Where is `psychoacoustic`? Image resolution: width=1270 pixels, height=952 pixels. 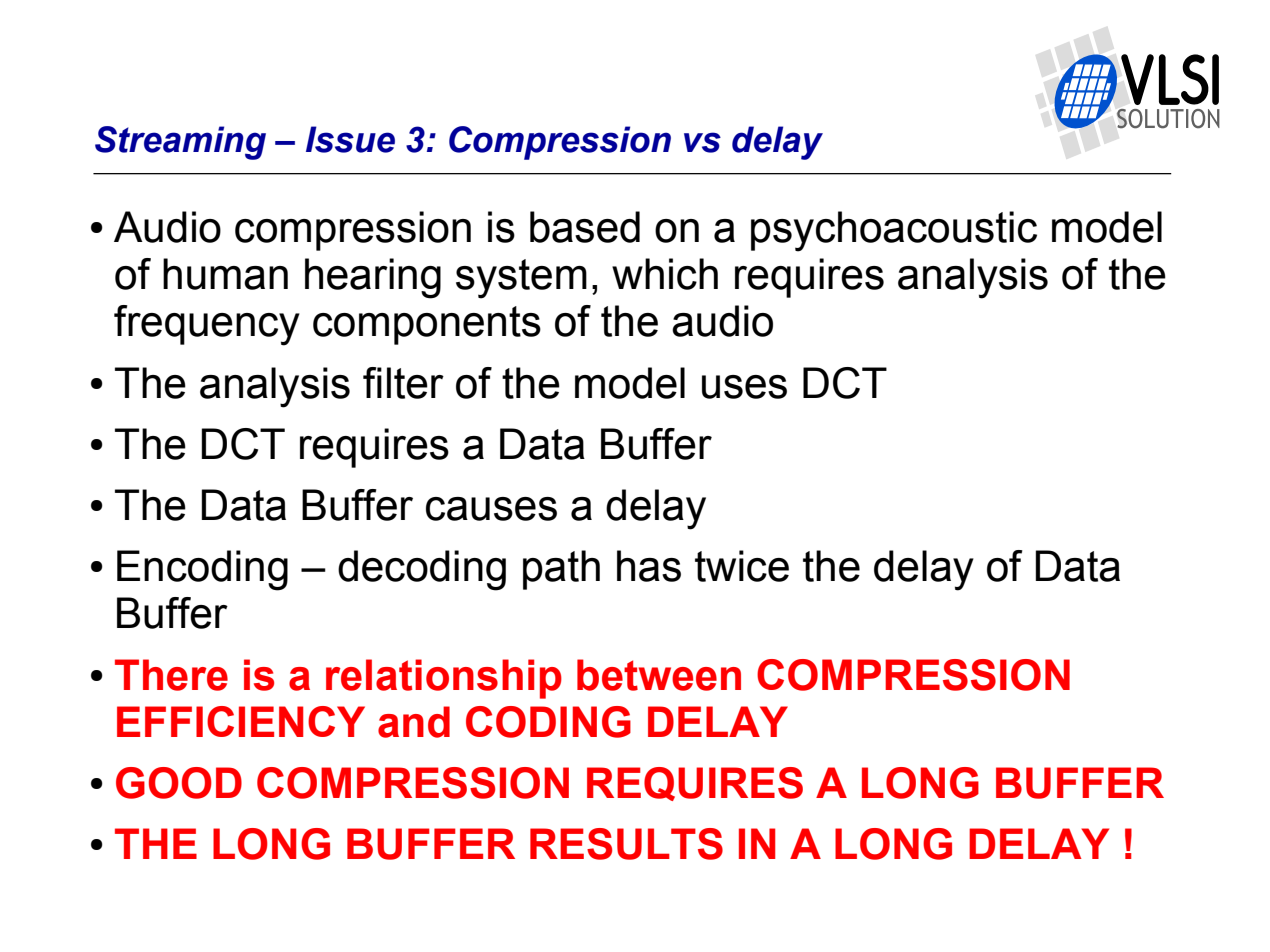
psychoacoustic is located at coordinates (894, 231).
